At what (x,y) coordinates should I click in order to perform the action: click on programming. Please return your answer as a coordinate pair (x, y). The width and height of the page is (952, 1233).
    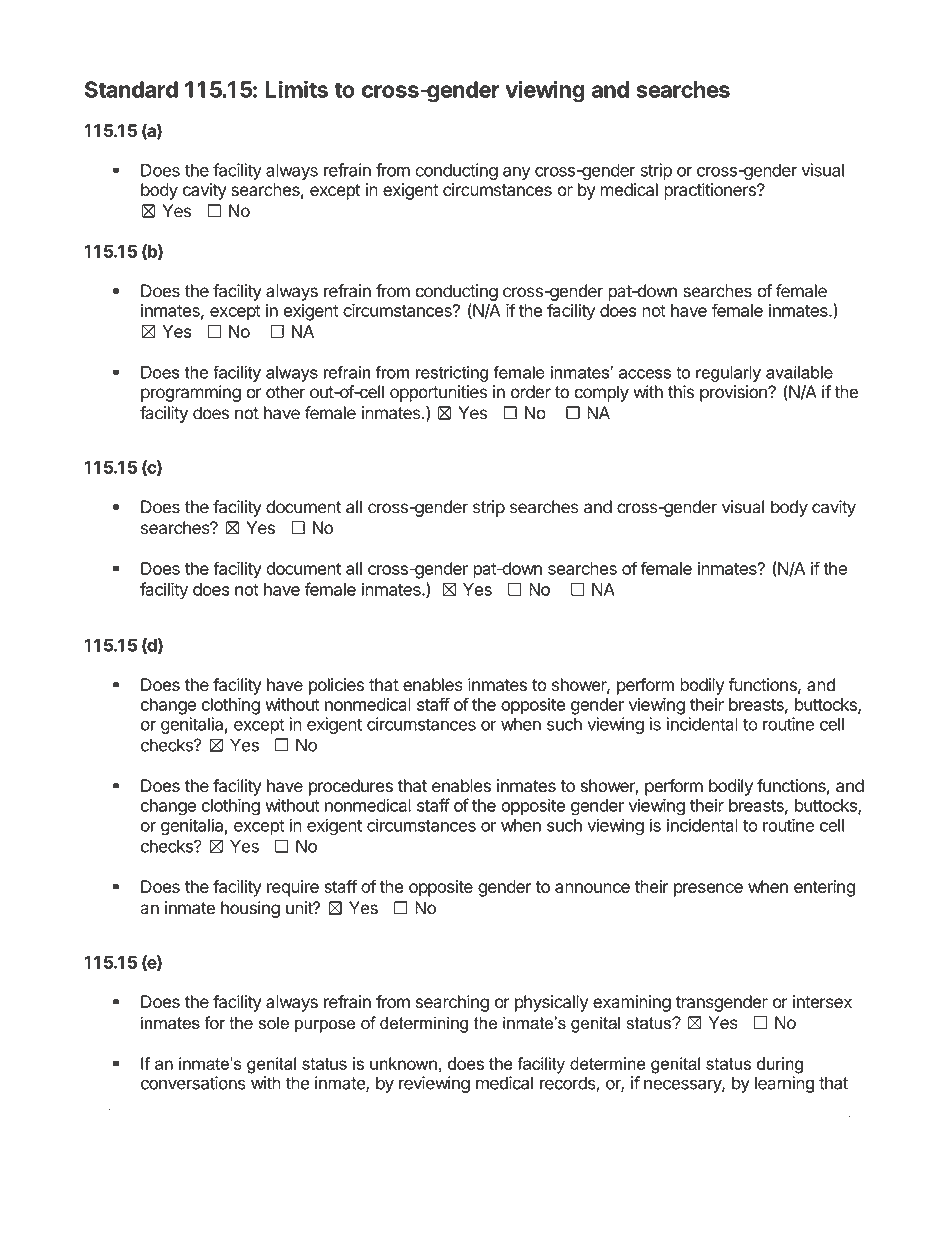
    Looking at the image, I should click on (191, 393).
